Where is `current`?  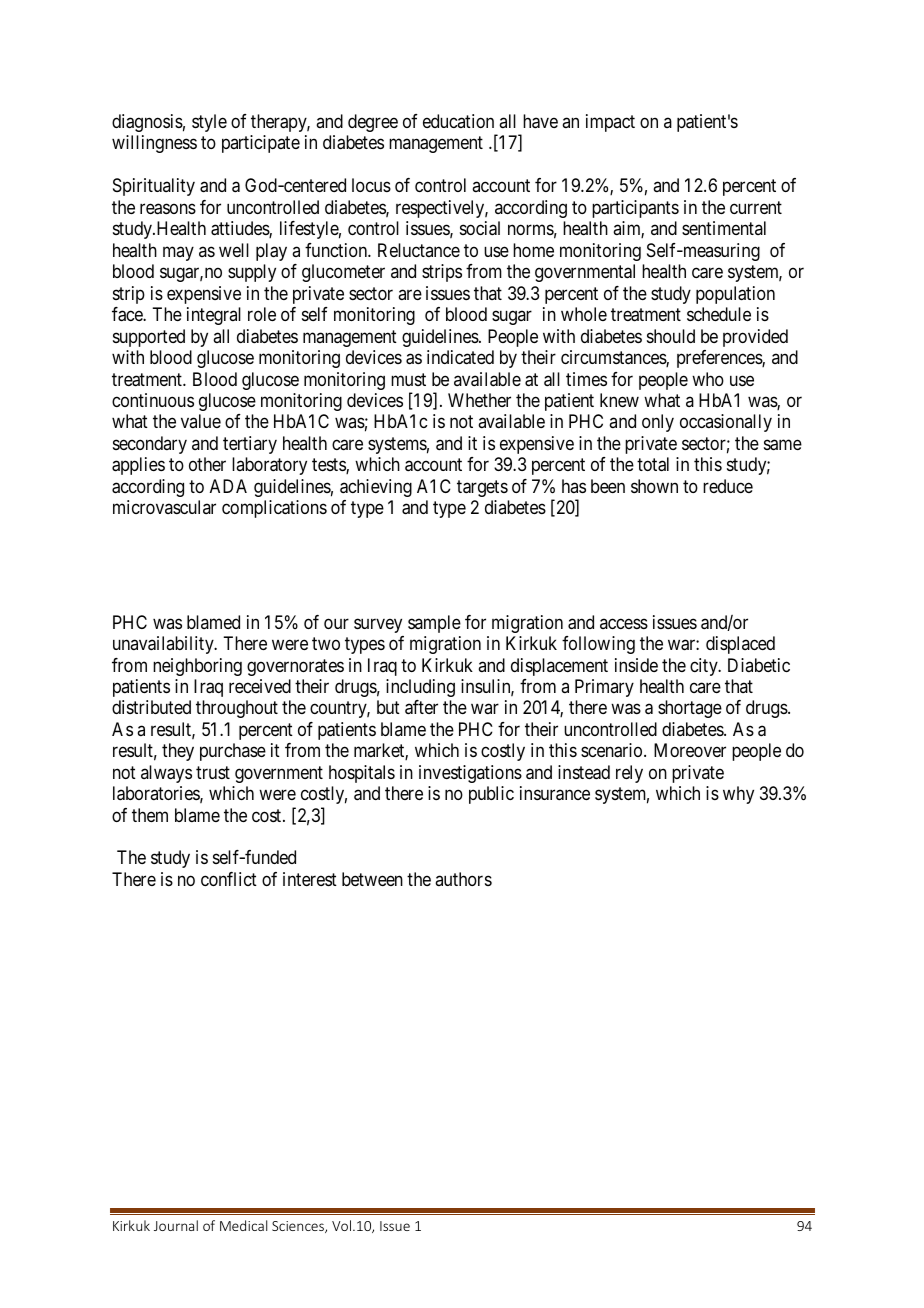 current is located at coordinates (756, 207).
